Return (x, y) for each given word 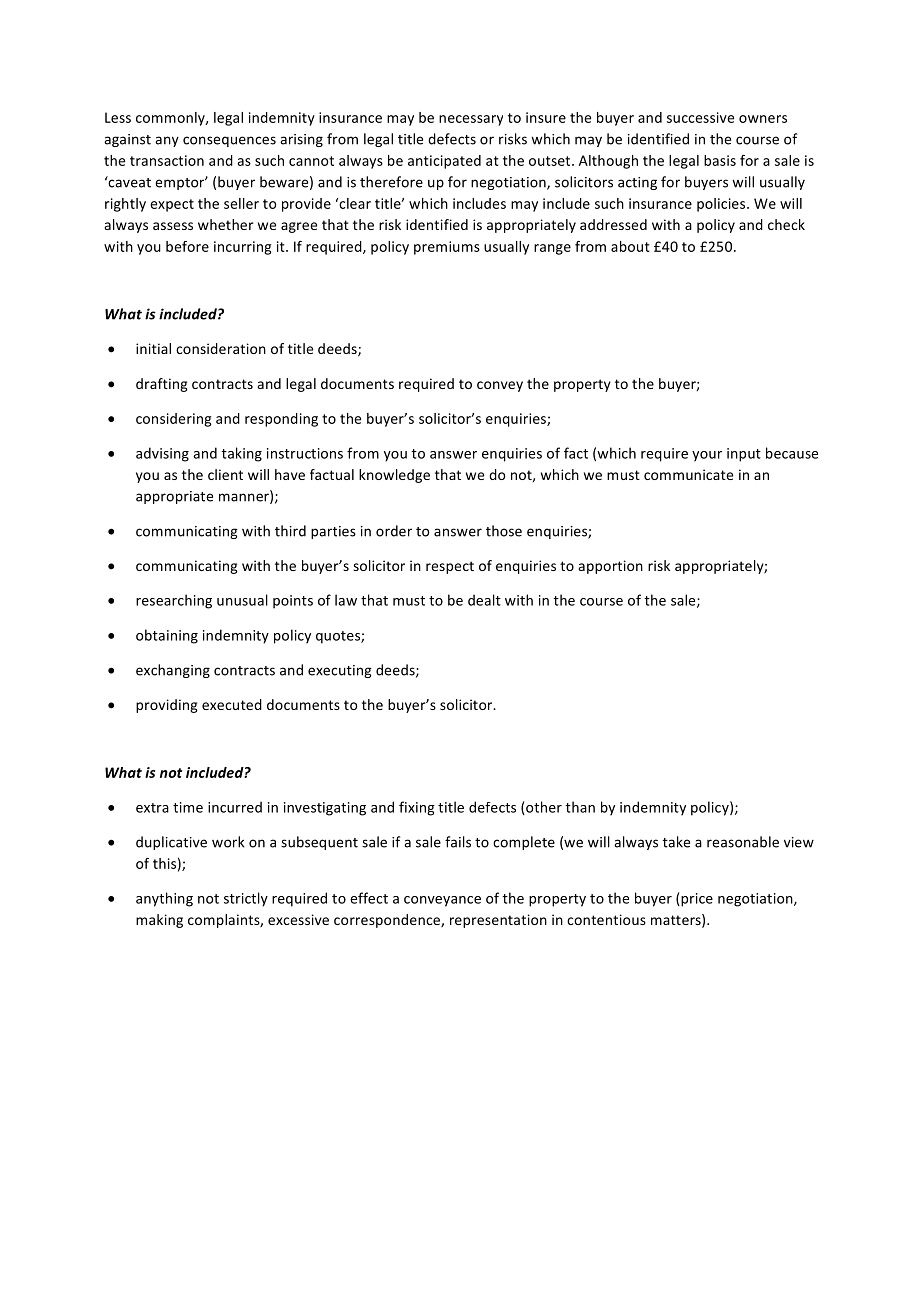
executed (232, 704)
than (580, 807)
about (630, 246)
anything (164, 899)
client (225, 474)
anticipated (444, 162)
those (504, 531)
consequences (229, 141)
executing (340, 671)
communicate (688, 474)
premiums (447, 248)
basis (720, 160)
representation (498, 921)
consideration (221, 348)
